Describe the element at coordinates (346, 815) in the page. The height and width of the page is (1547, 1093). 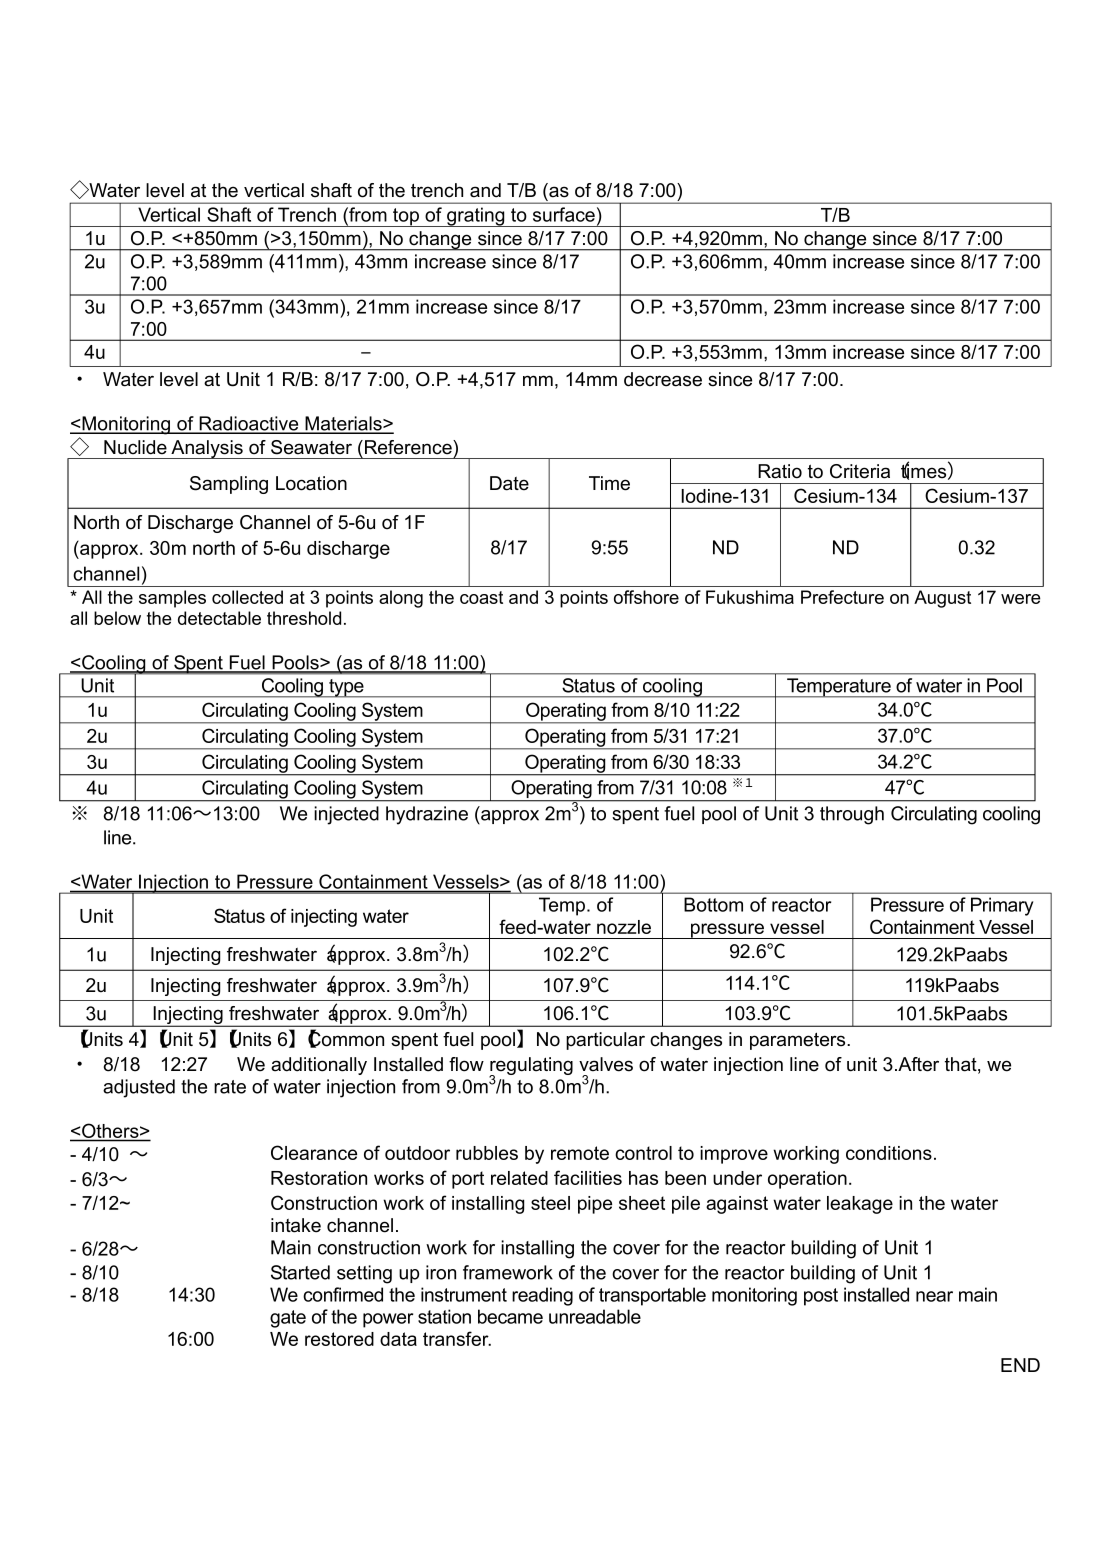
I see `injected` at that location.
